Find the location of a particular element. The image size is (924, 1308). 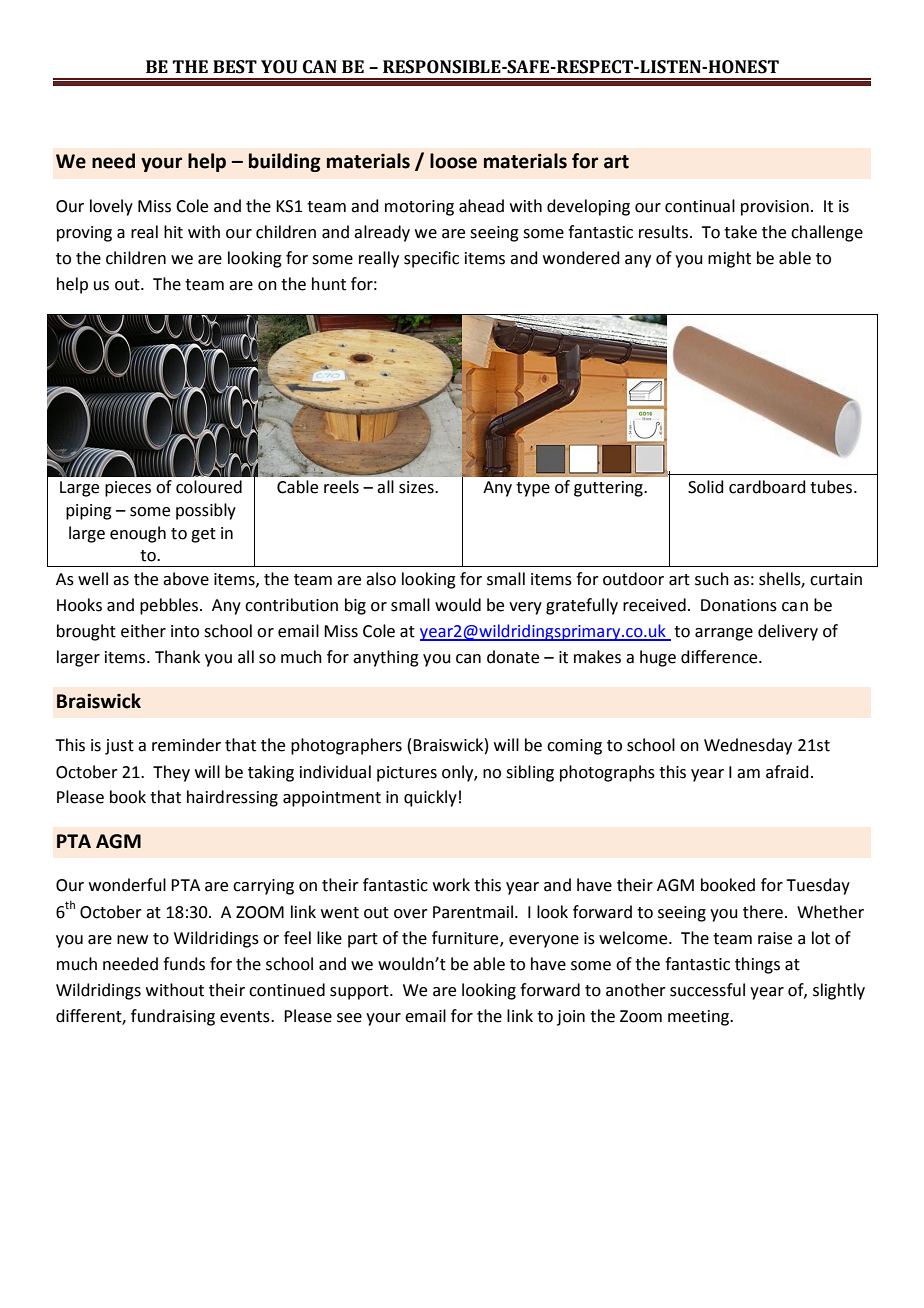

provision is located at coordinates (775, 208).
